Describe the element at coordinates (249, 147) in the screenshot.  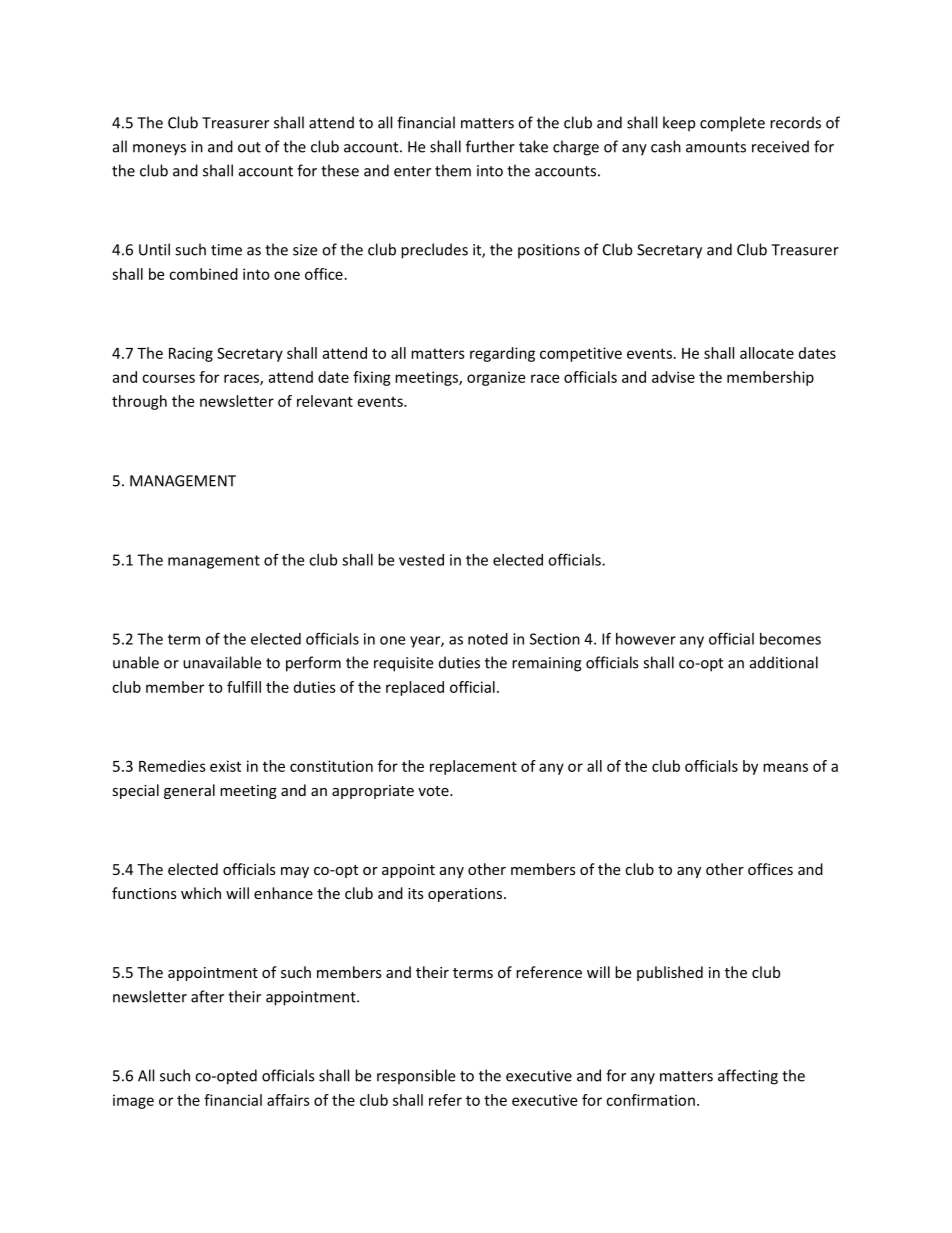
I see `out` at that location.
